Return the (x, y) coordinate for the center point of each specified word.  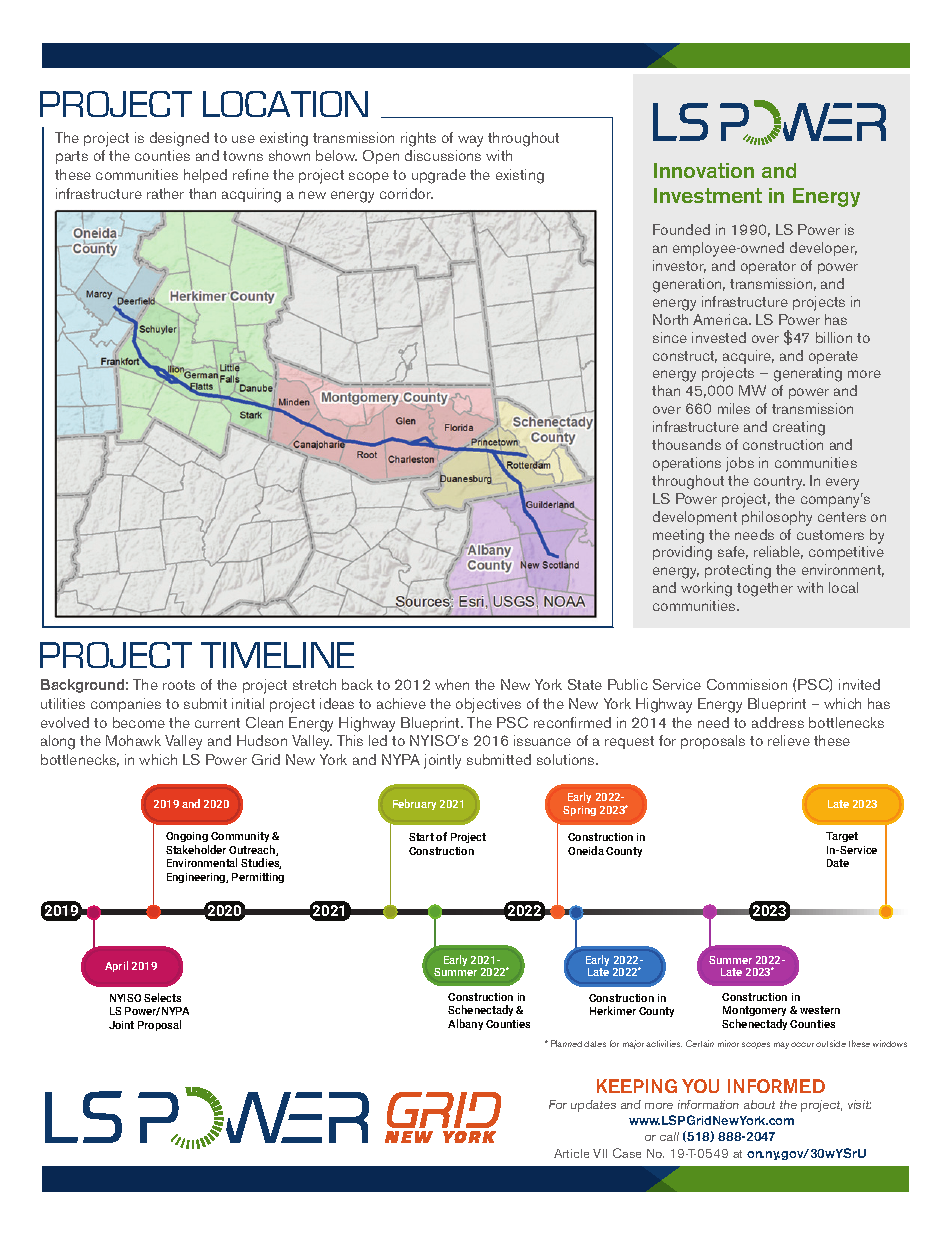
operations (687, 464)
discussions (443, 155)
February (414, 804)
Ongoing (187, 837)
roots (179, 685)
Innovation (704, 170)
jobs (740, 464)
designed (179, 139)
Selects (162, 997)
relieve (789, 740)
